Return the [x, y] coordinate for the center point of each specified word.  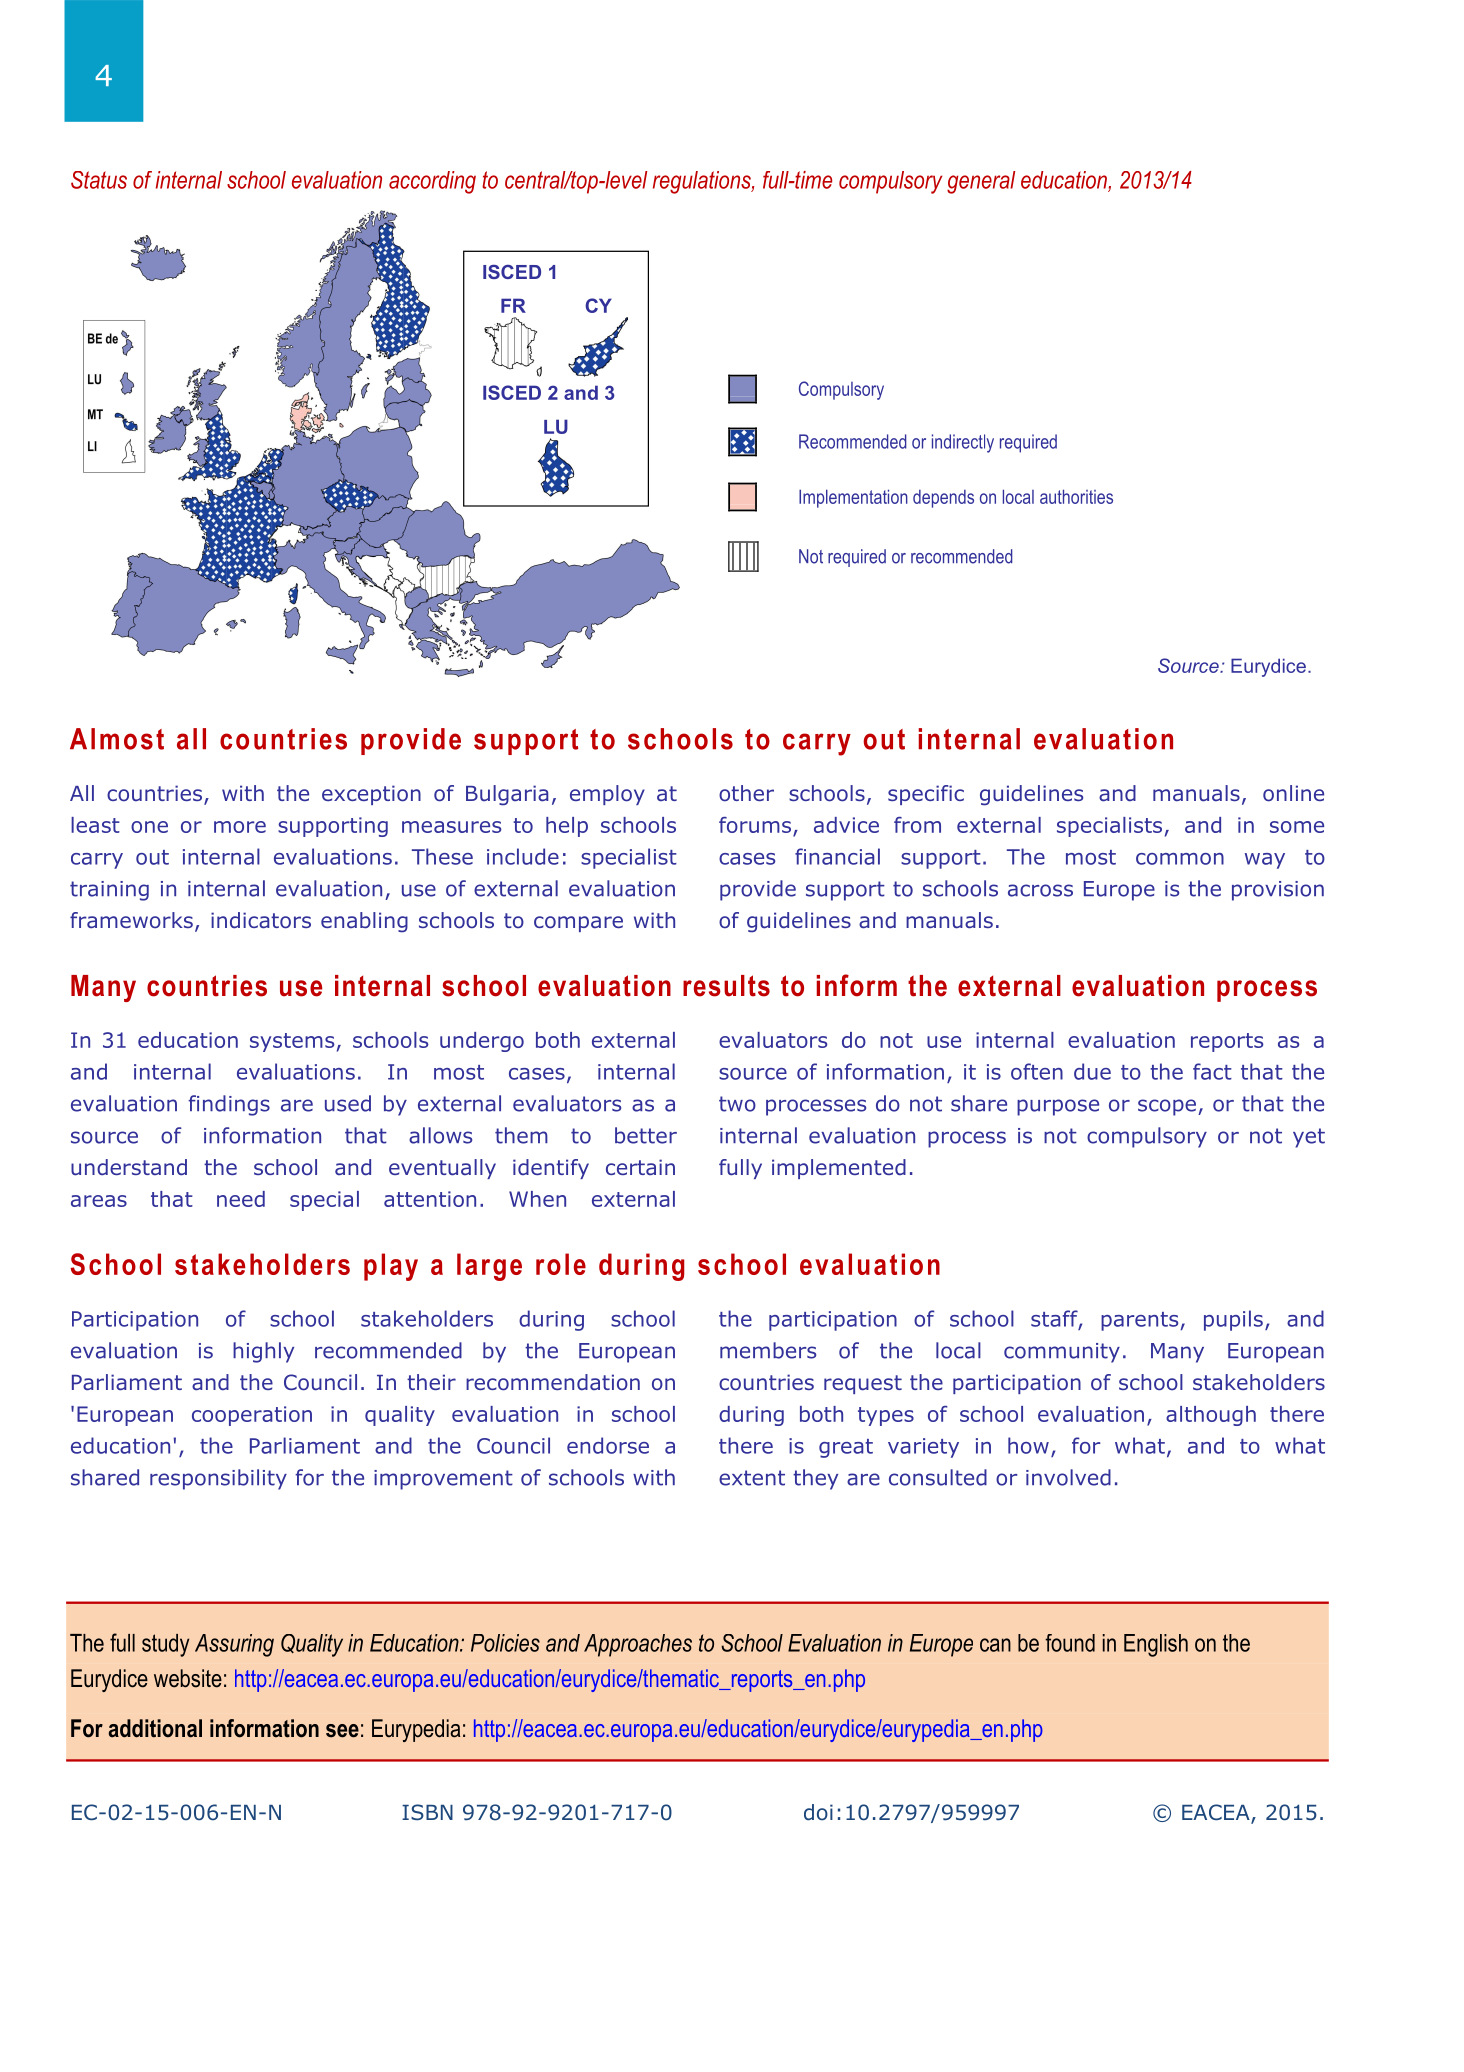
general [981, 182]
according [432, 182]
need [241, 1199]
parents [1141, 1321]
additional [155, 1728]
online [1293, 793]
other [746, 793]
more [240, 827]
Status [99, 180]
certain [640, 1167]
